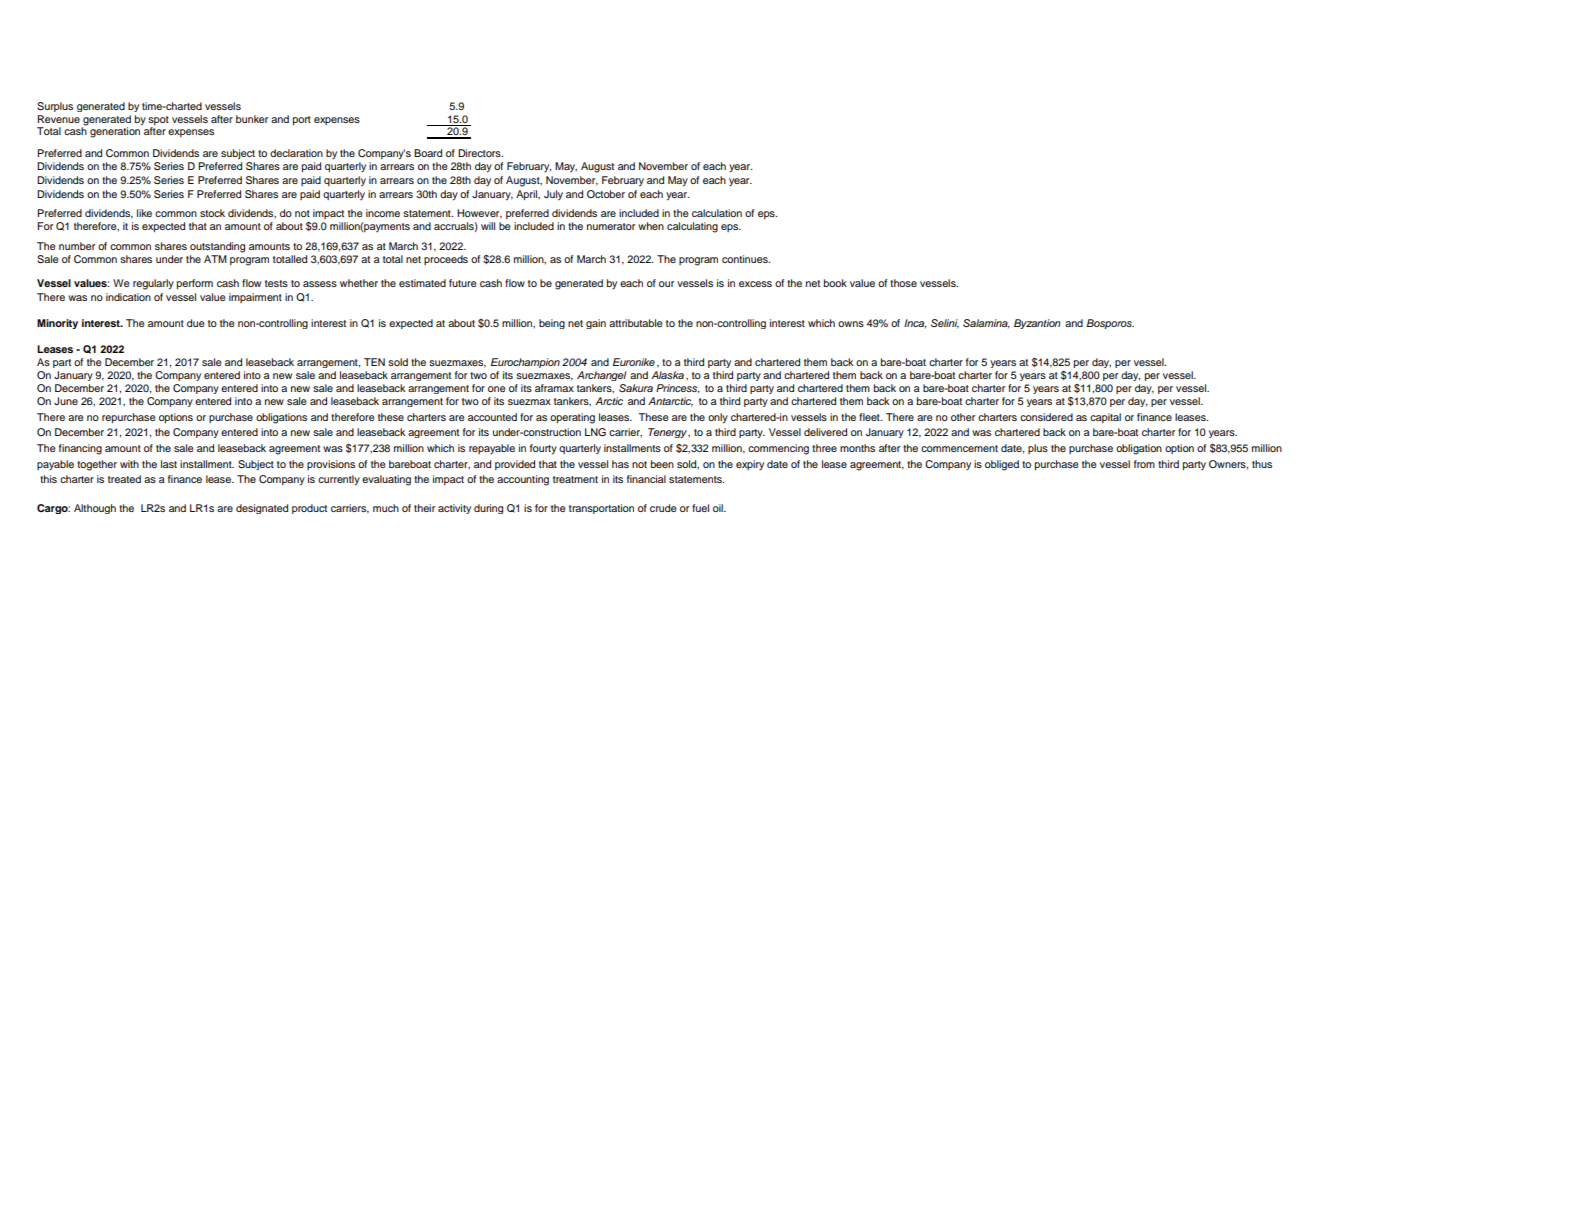  Describe the element at coordinates (116, 131) in the screenshot. I see `generation` at that location.
